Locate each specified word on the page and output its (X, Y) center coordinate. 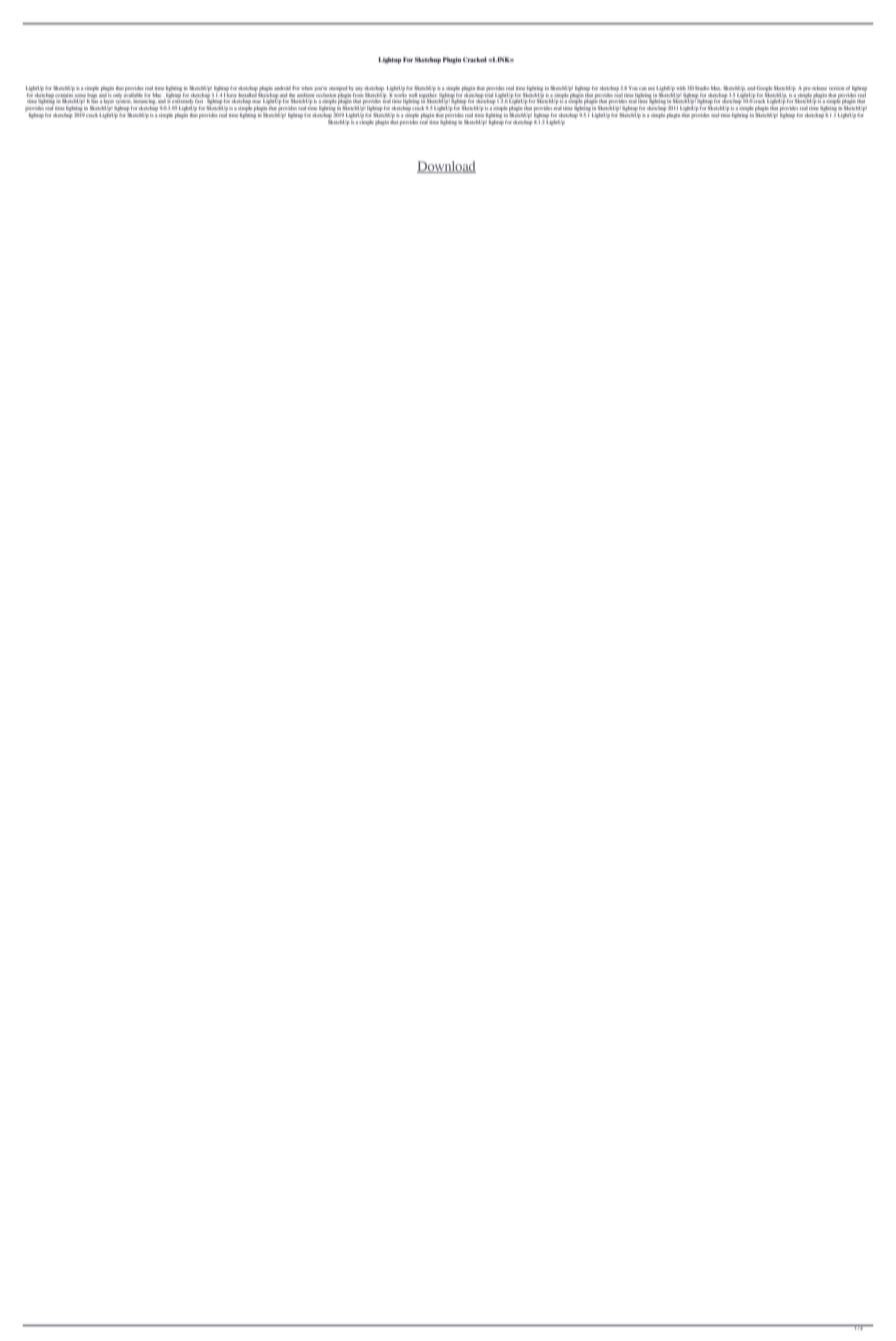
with (681, 88)
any (359, 89)
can (643, 88)
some (80, 95)
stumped (338, 88)
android (282, 88)
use (651, 88)
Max (716, 88)
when (307, 88)
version (837, 88)
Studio (702, 88)
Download (446, 167)
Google (764, 88)
